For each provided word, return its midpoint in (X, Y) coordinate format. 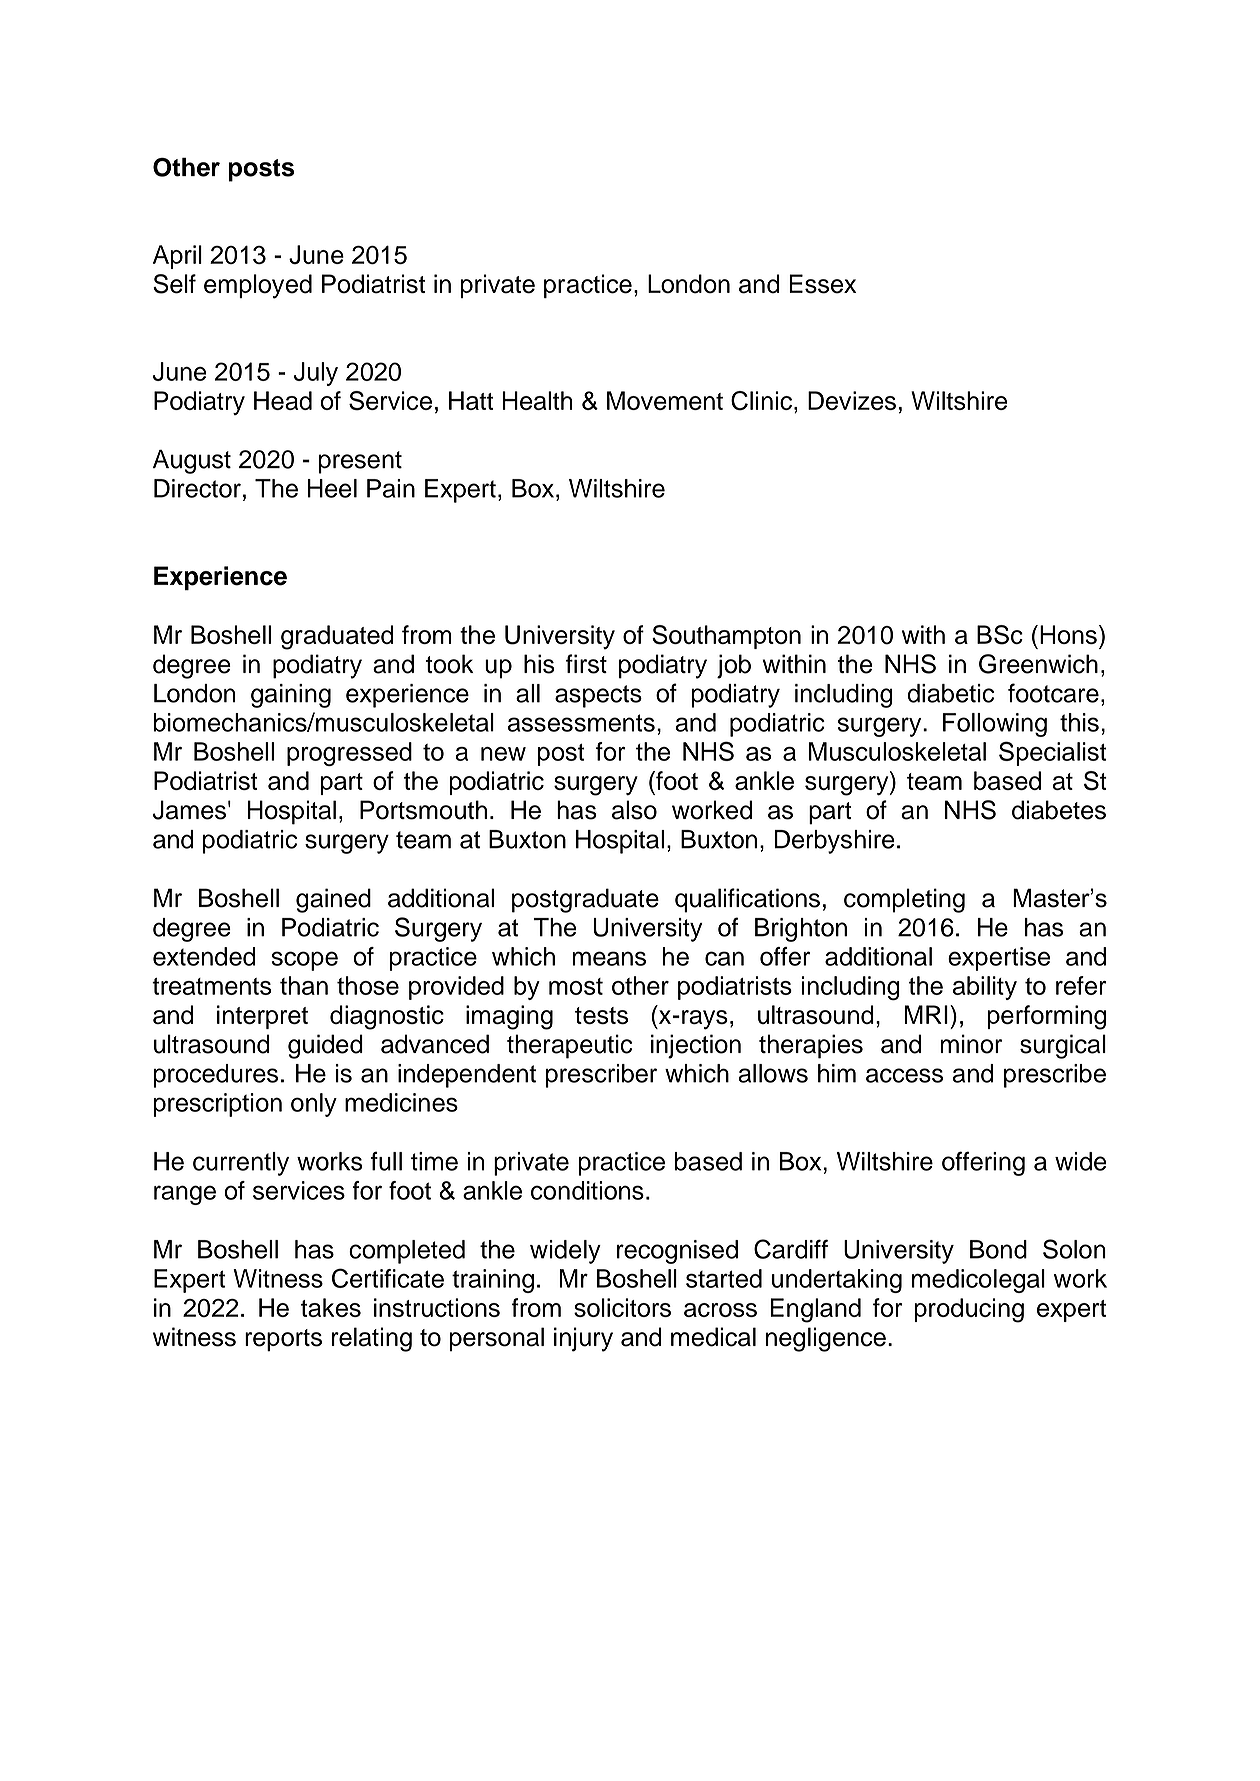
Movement (665, 400)
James (189, 810)
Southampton (726, 637)
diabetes (1059, 810)
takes (331, 1307)
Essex (822, 284)
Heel (332, 488)
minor (971, 1044)
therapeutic (569, 1046)
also (634, 810)
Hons (1068, 634)
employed (258, 286)
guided (325, 1046)
